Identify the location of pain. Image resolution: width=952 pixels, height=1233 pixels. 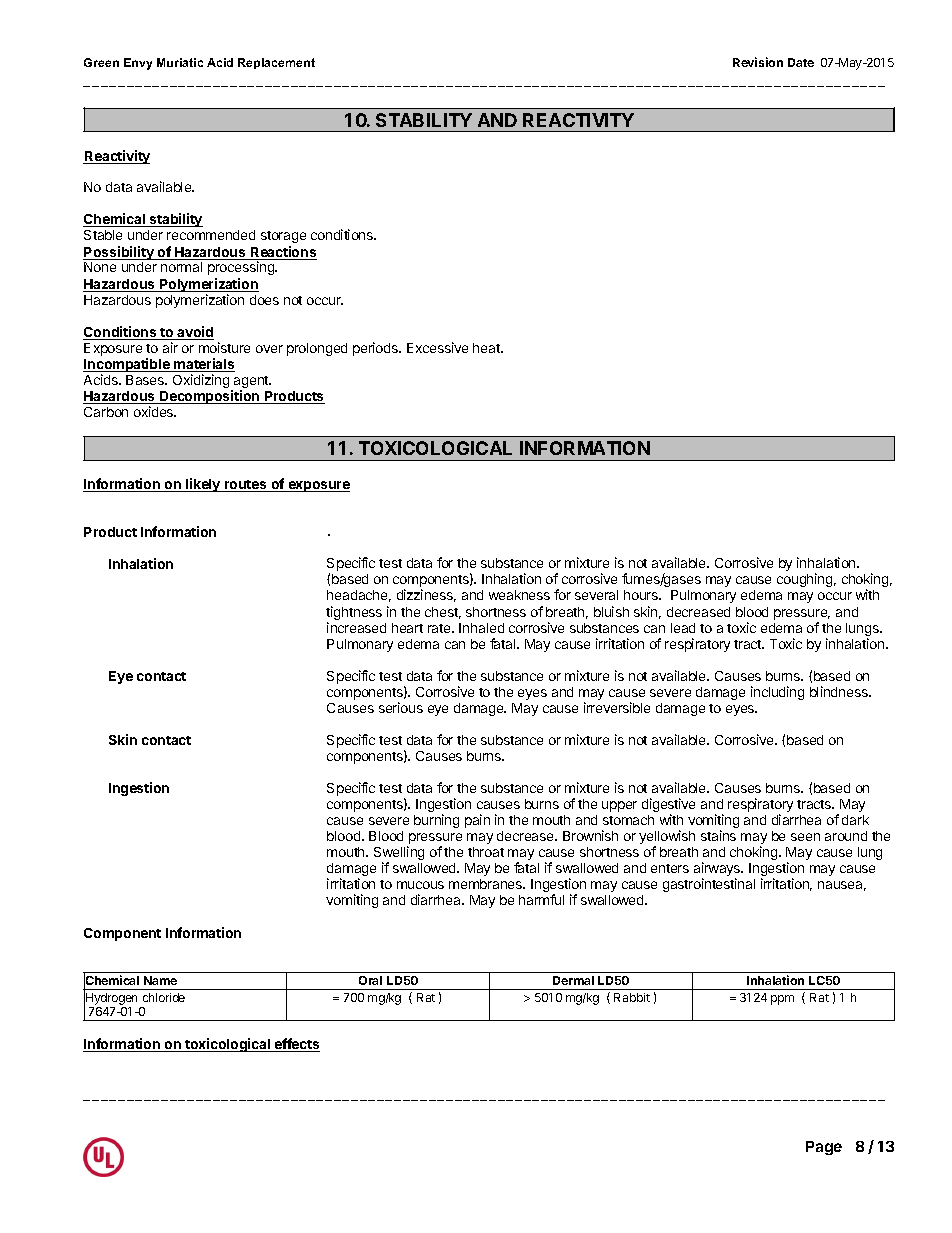
(477, 821).
